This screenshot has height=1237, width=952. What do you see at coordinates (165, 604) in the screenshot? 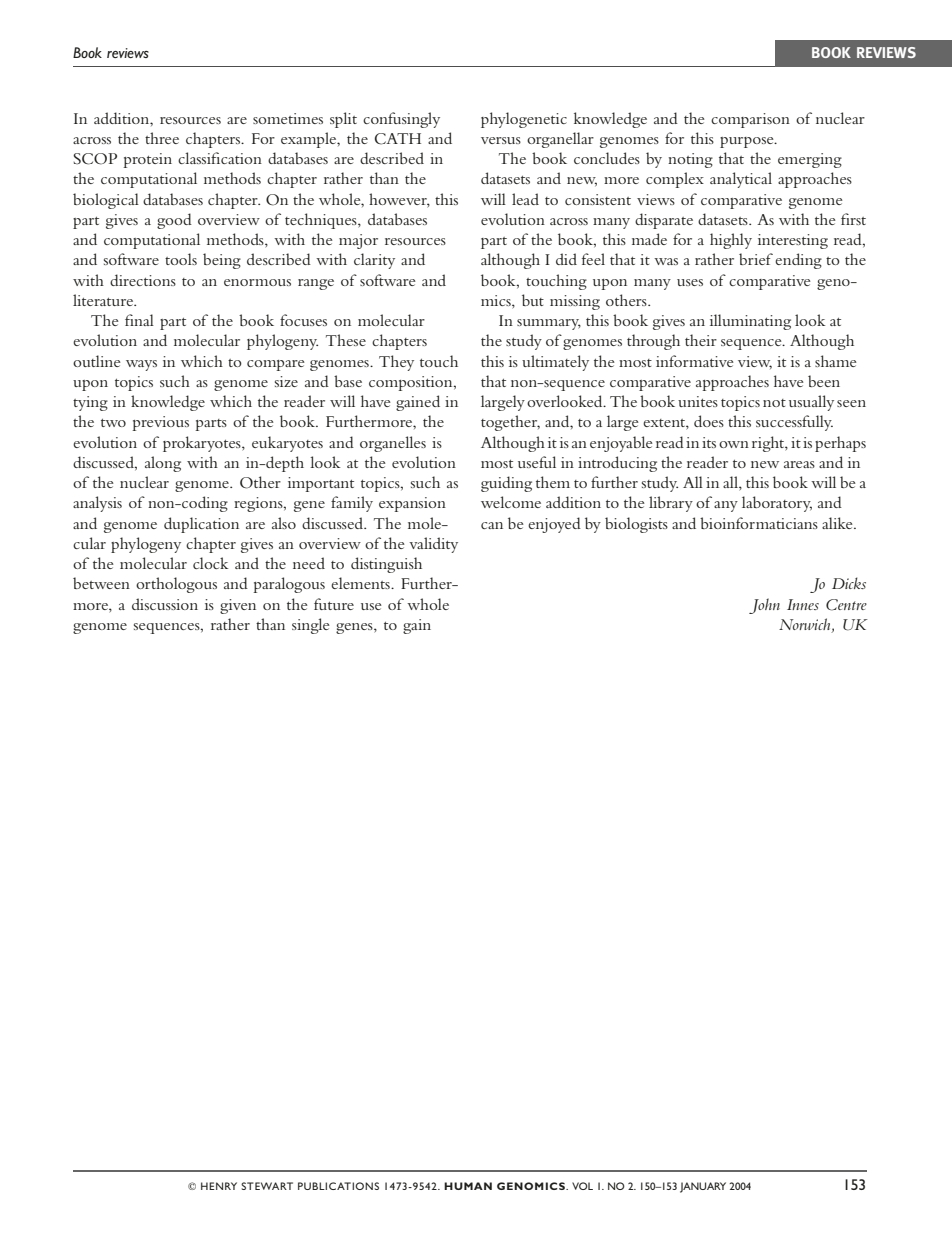
I see `discussion` at bounding box center [165, 604].
